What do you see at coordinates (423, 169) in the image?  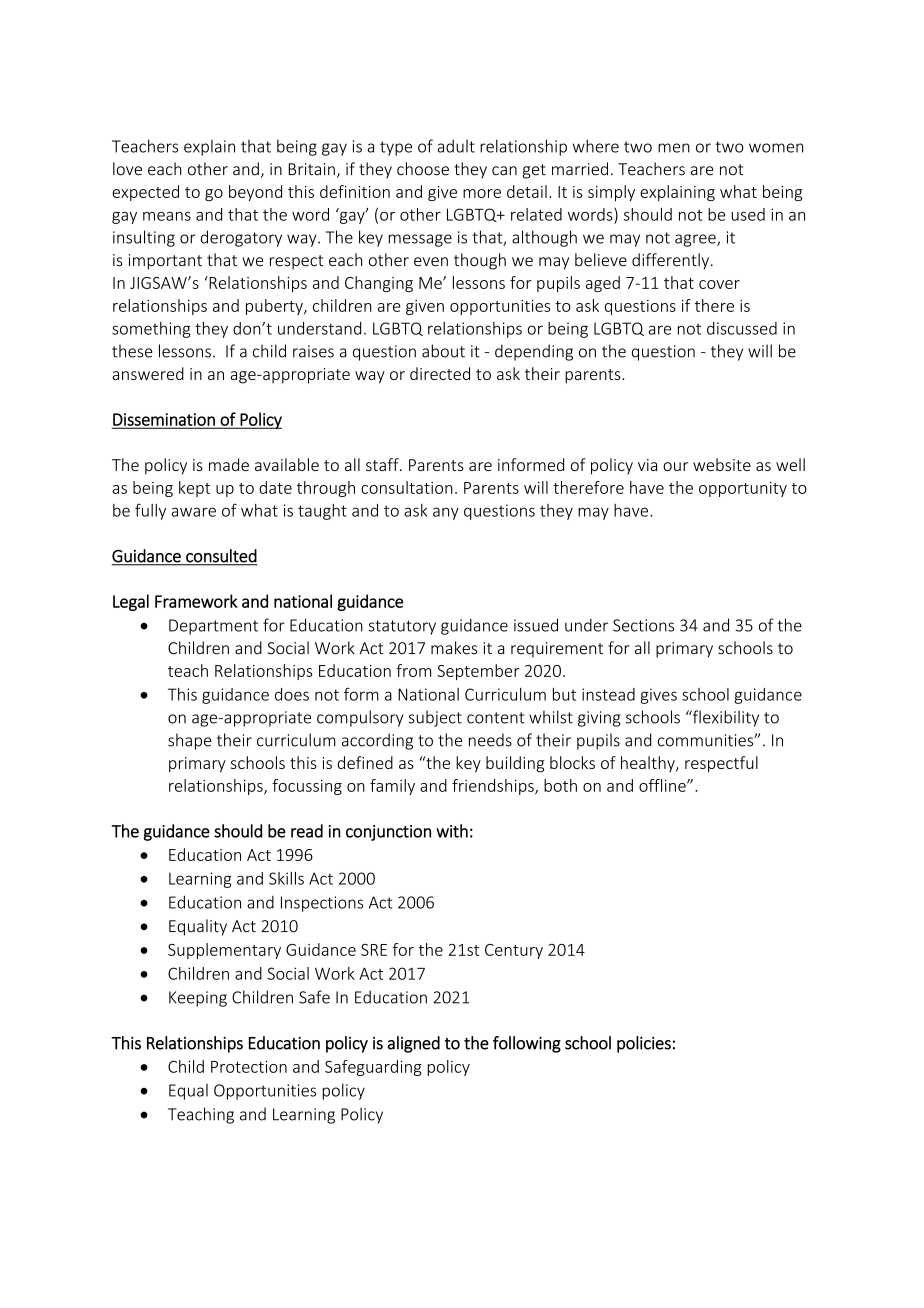 I see `choose` at bounding box center [423, 169].
